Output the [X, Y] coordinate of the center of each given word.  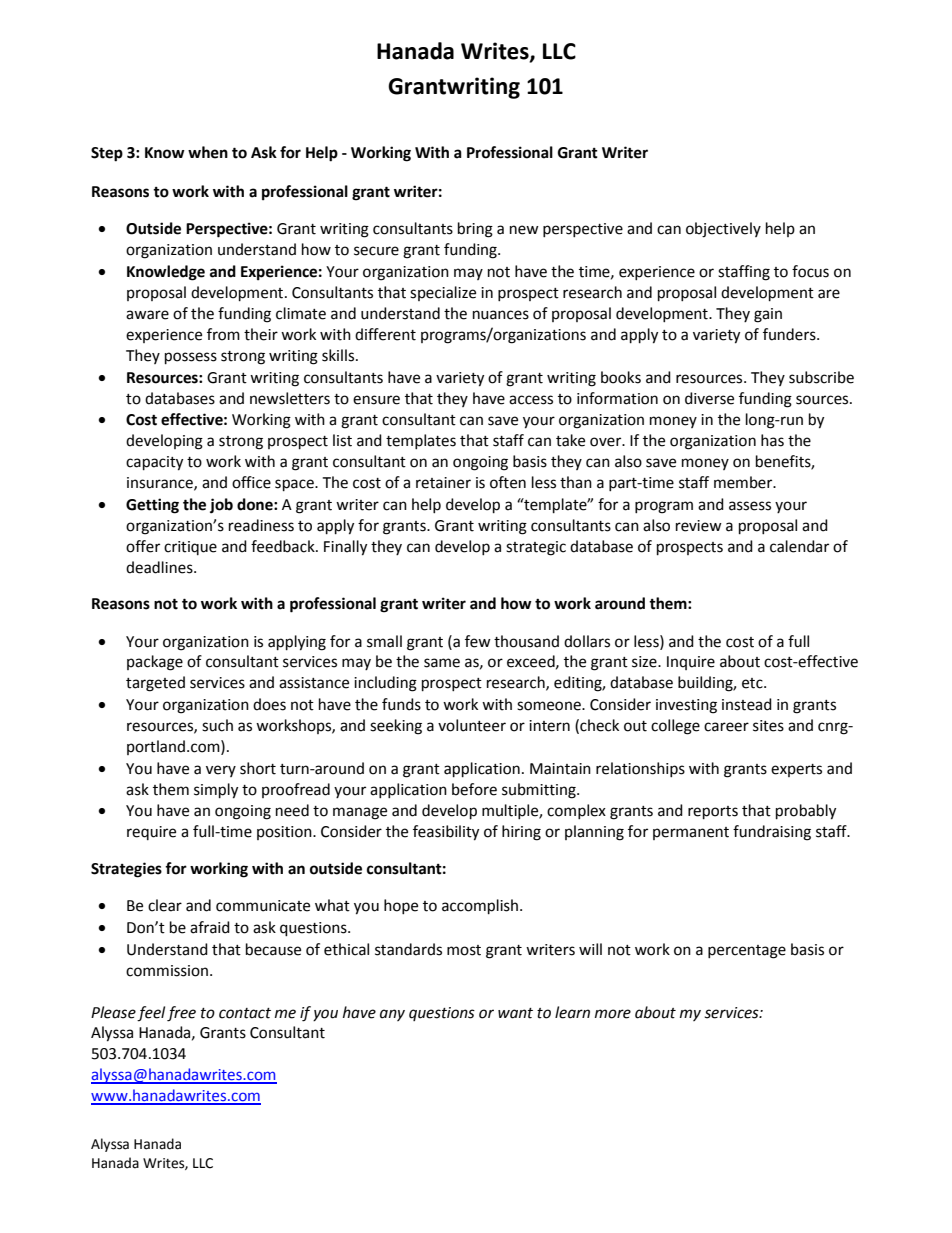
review [699, 526]
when [208, 152]
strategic [536, 548]
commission [168, 971]
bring [475, 230]
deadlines [160, 567]
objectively [723, 230]
